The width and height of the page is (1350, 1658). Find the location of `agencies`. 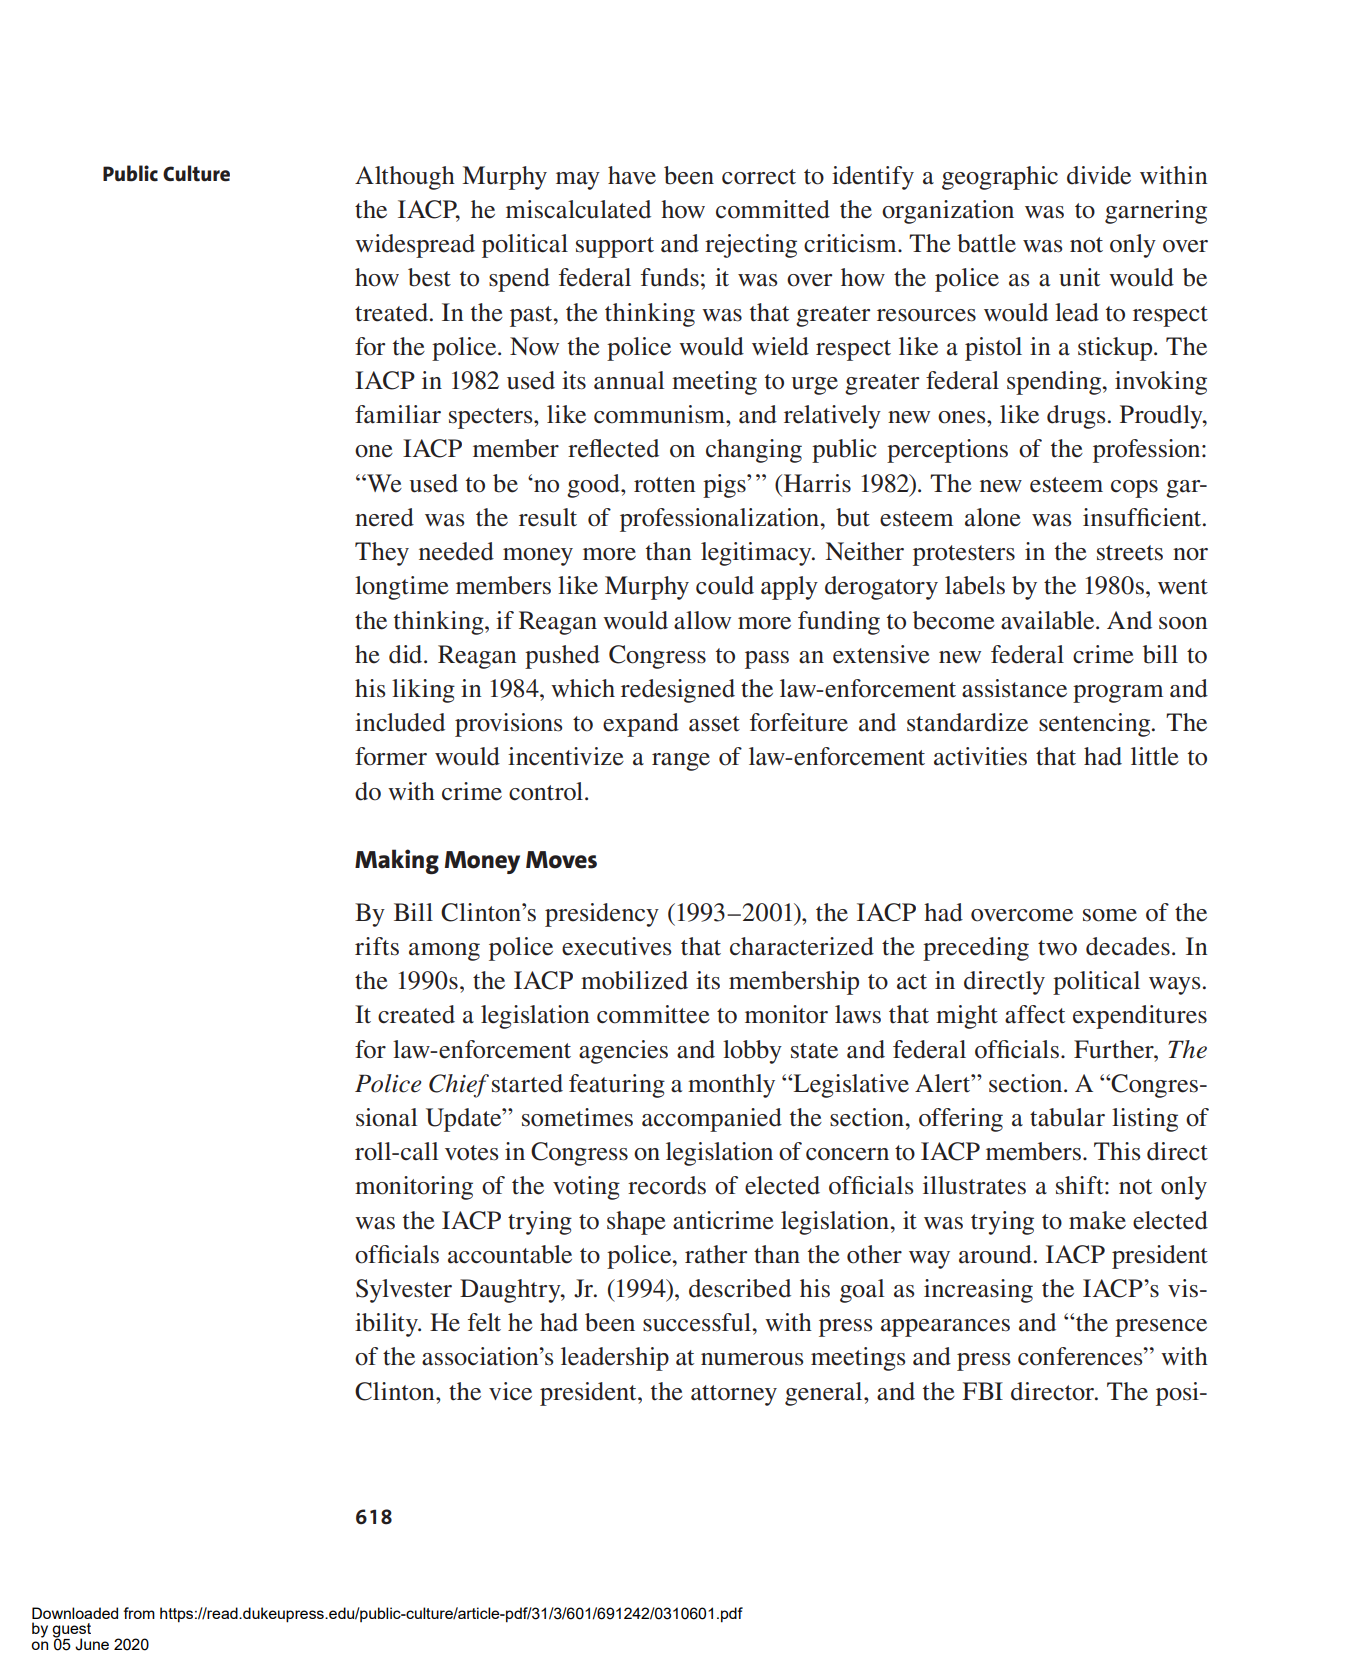

agencies is located at coordinates (623, 1052).
